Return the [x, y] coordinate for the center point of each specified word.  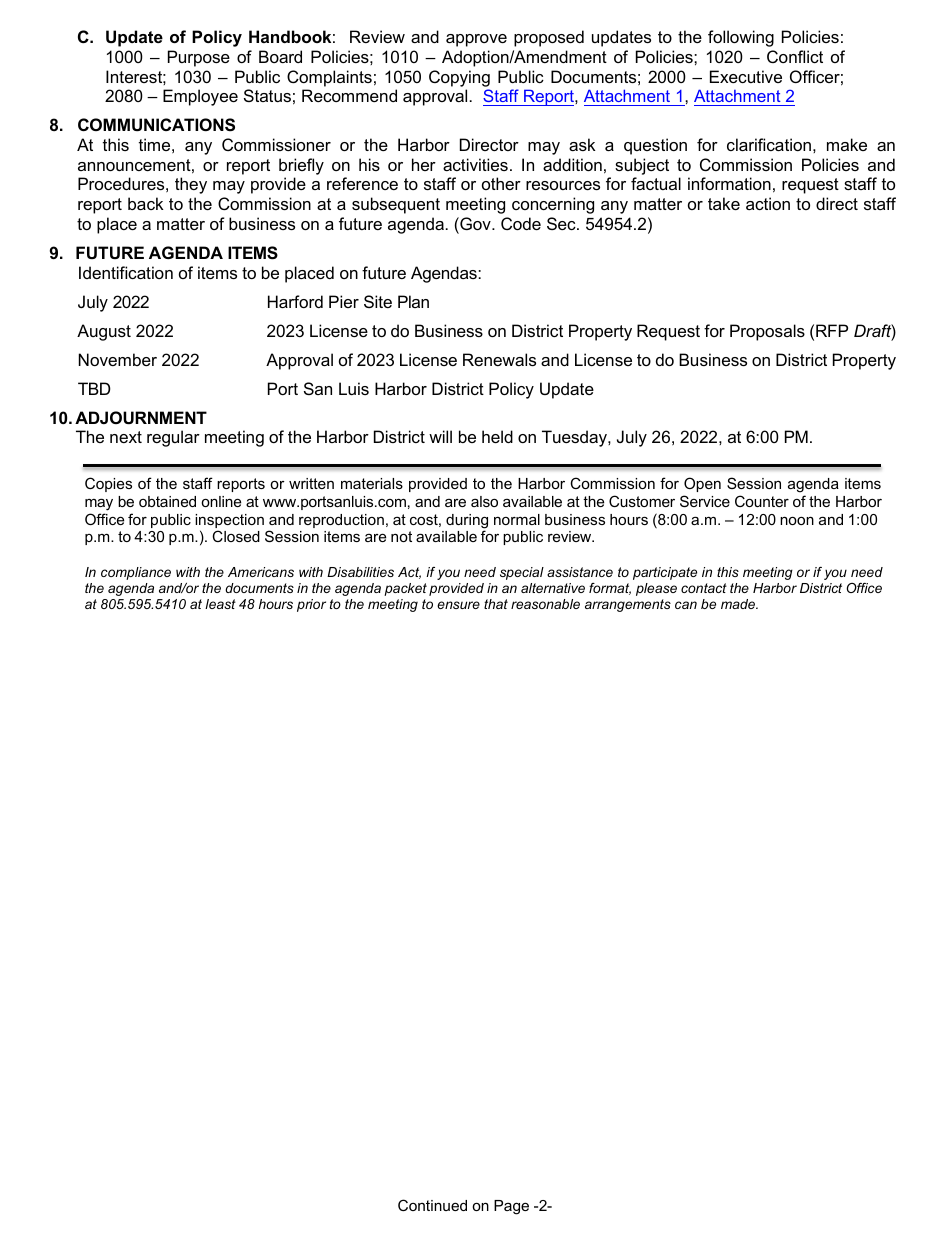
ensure [458, 605]
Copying [459, 78]
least [220, 604]
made [739, 604]
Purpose [199, 58]
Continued [432, 1205]
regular [173, 438]
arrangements [628, 605]
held [497, 436]
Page [511, 1207]
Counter [762, 501]
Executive [746, 76]
